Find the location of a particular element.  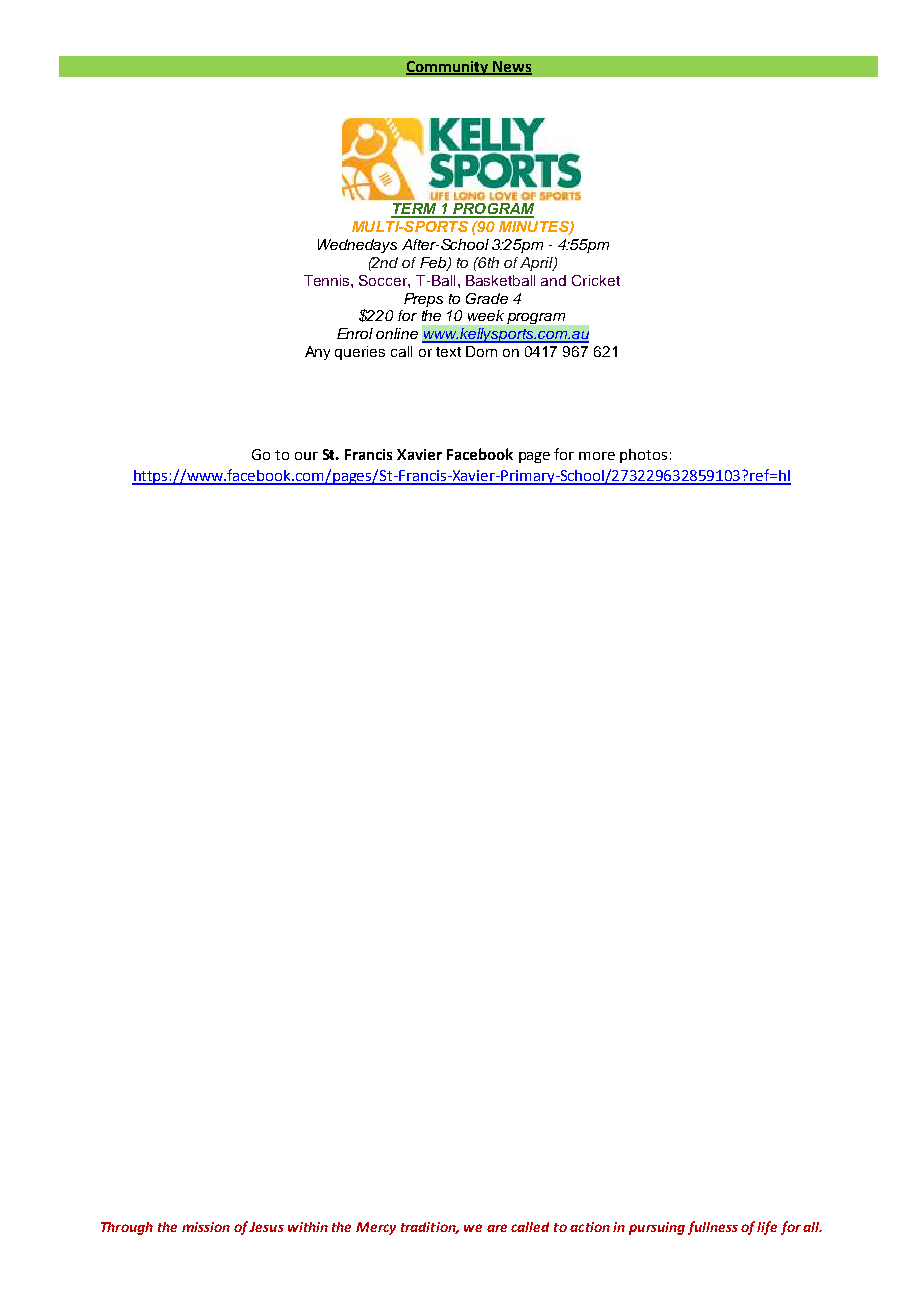

Preps is located at coordinates (423, 300).
